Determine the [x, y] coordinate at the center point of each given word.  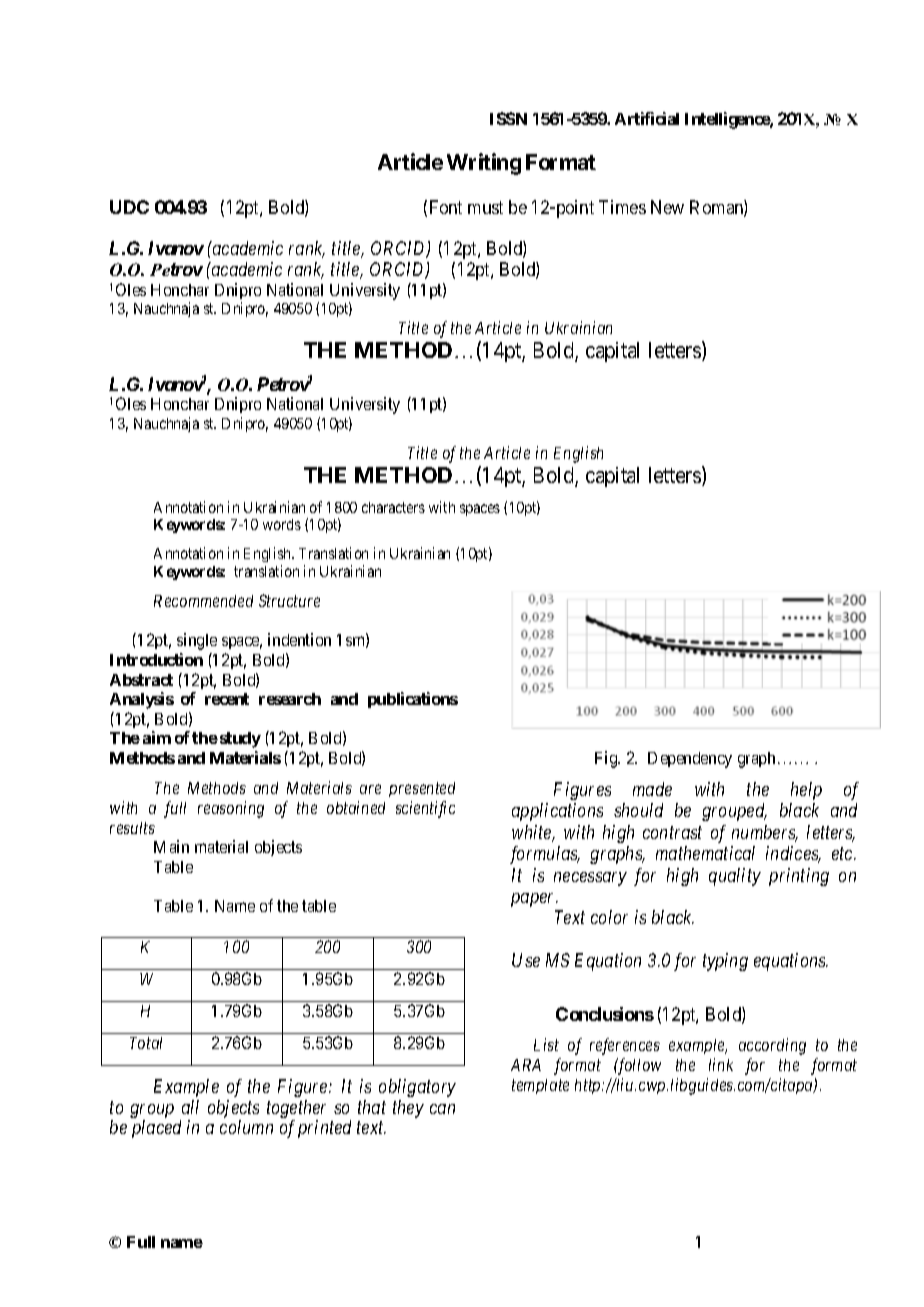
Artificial [647, 118]
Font [446, 207]
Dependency [690, 760]
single [197, 641]
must [485, 207]
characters [393, 507]
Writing [484, 164]
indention [299, 639]
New [667, 207]
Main [171, 846]
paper [534, 900]
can [442, 1109]
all [190, 1107]
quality [735, 877]
